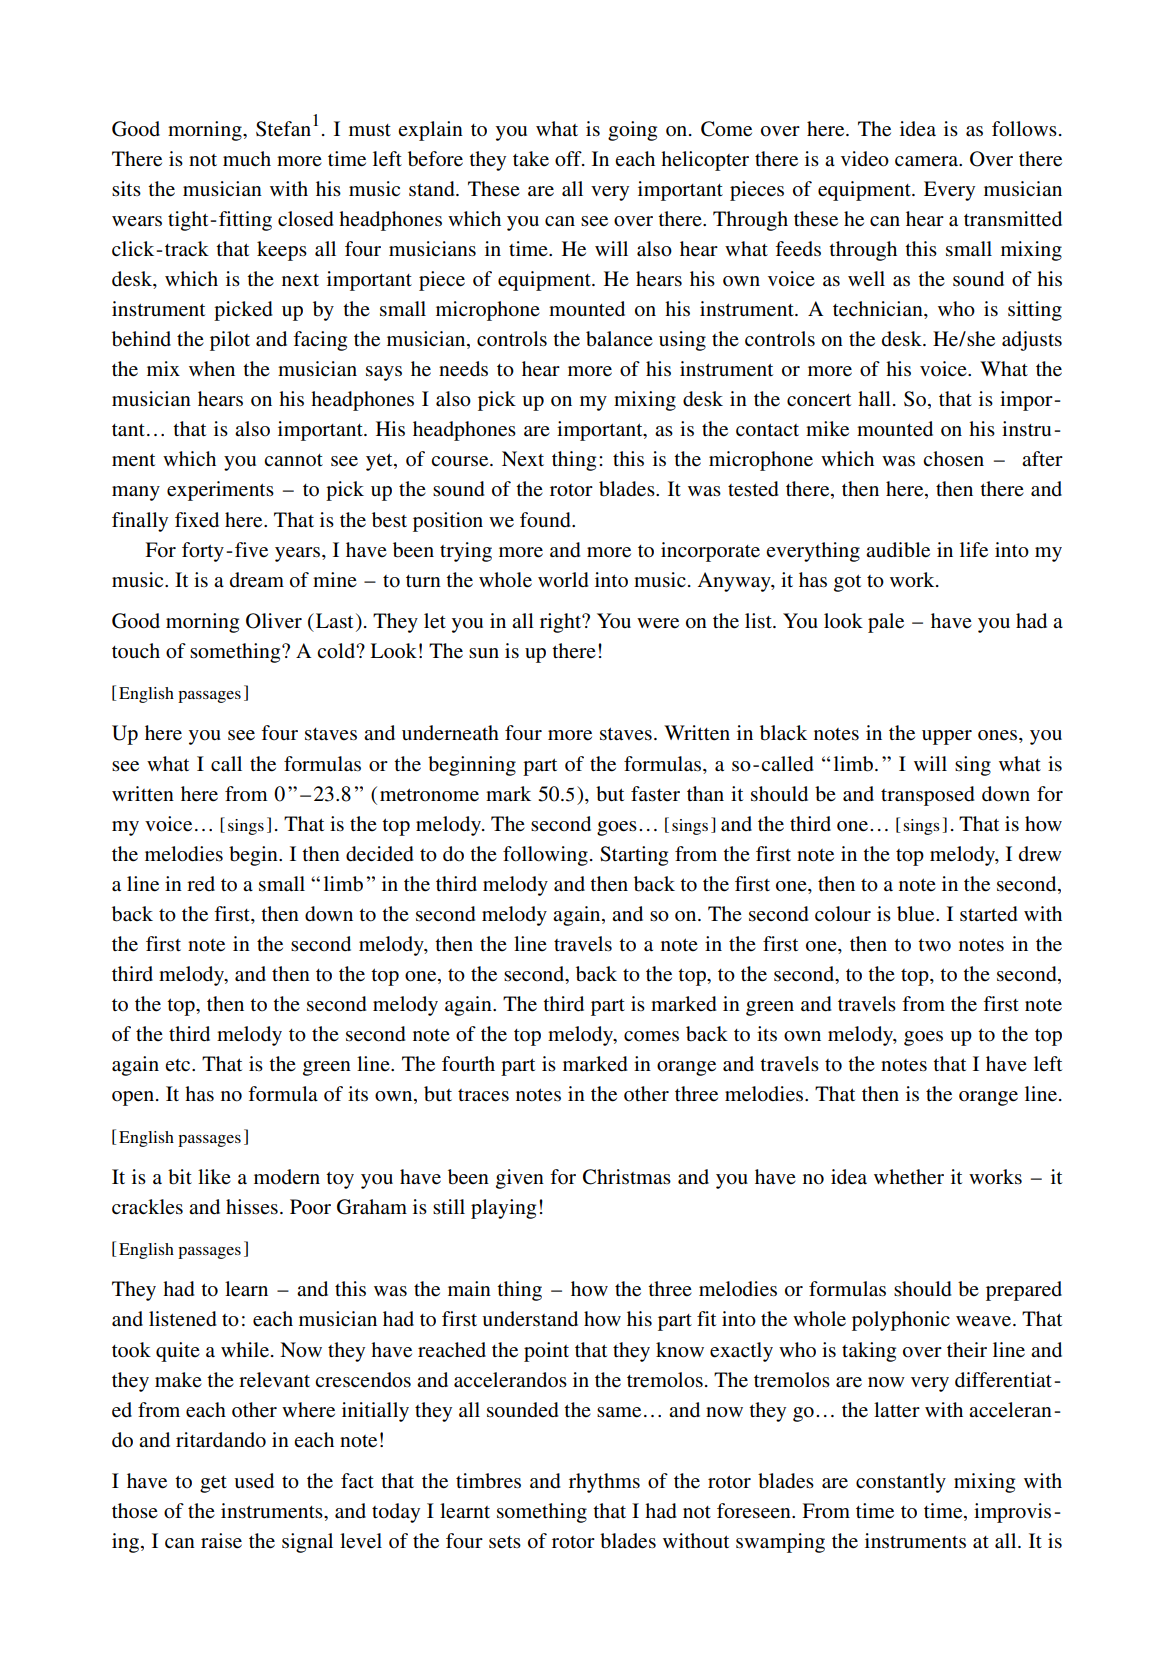  I want to click on used, so click(254, 1481).
